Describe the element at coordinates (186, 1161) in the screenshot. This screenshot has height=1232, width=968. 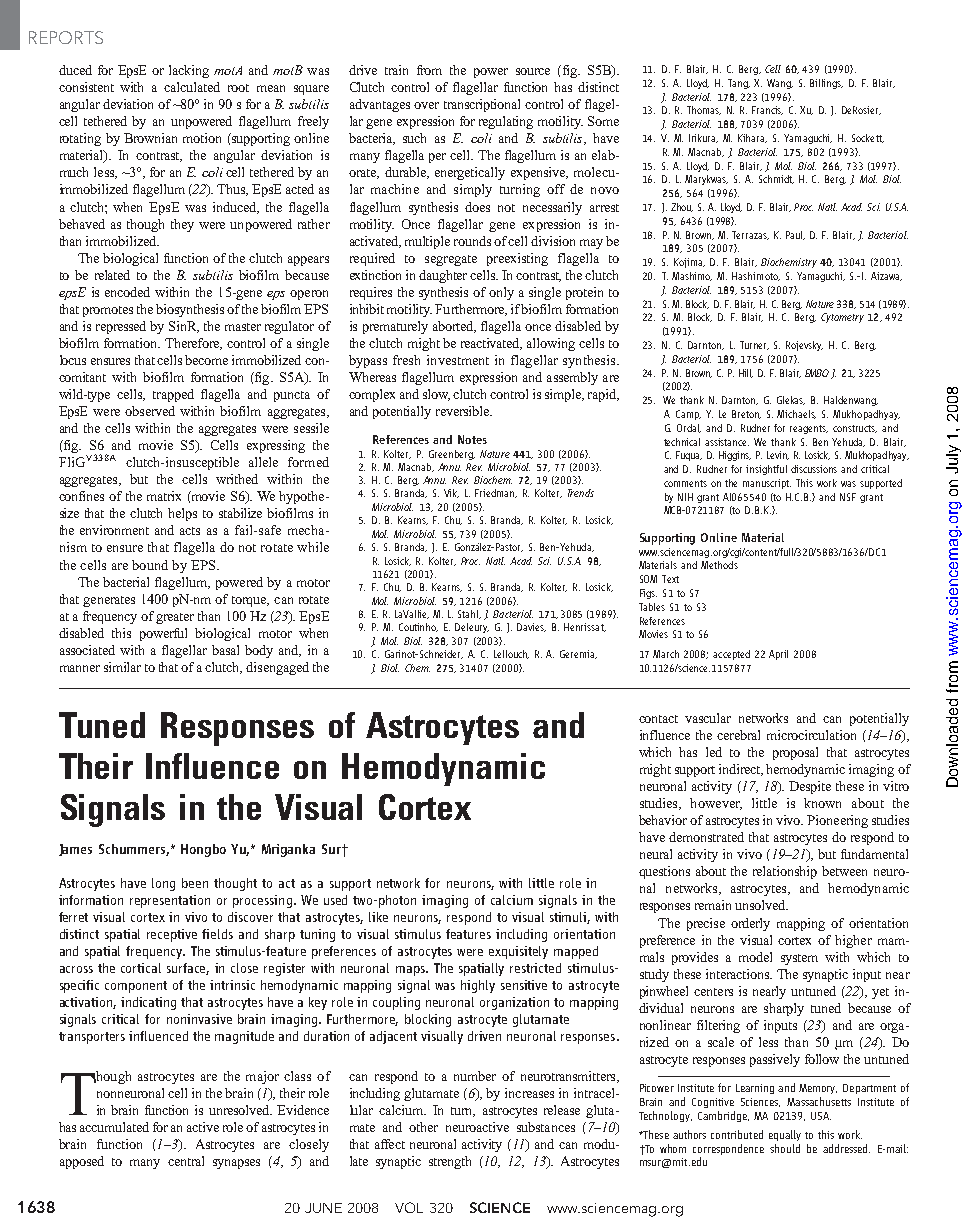
I see `central` at that location.
